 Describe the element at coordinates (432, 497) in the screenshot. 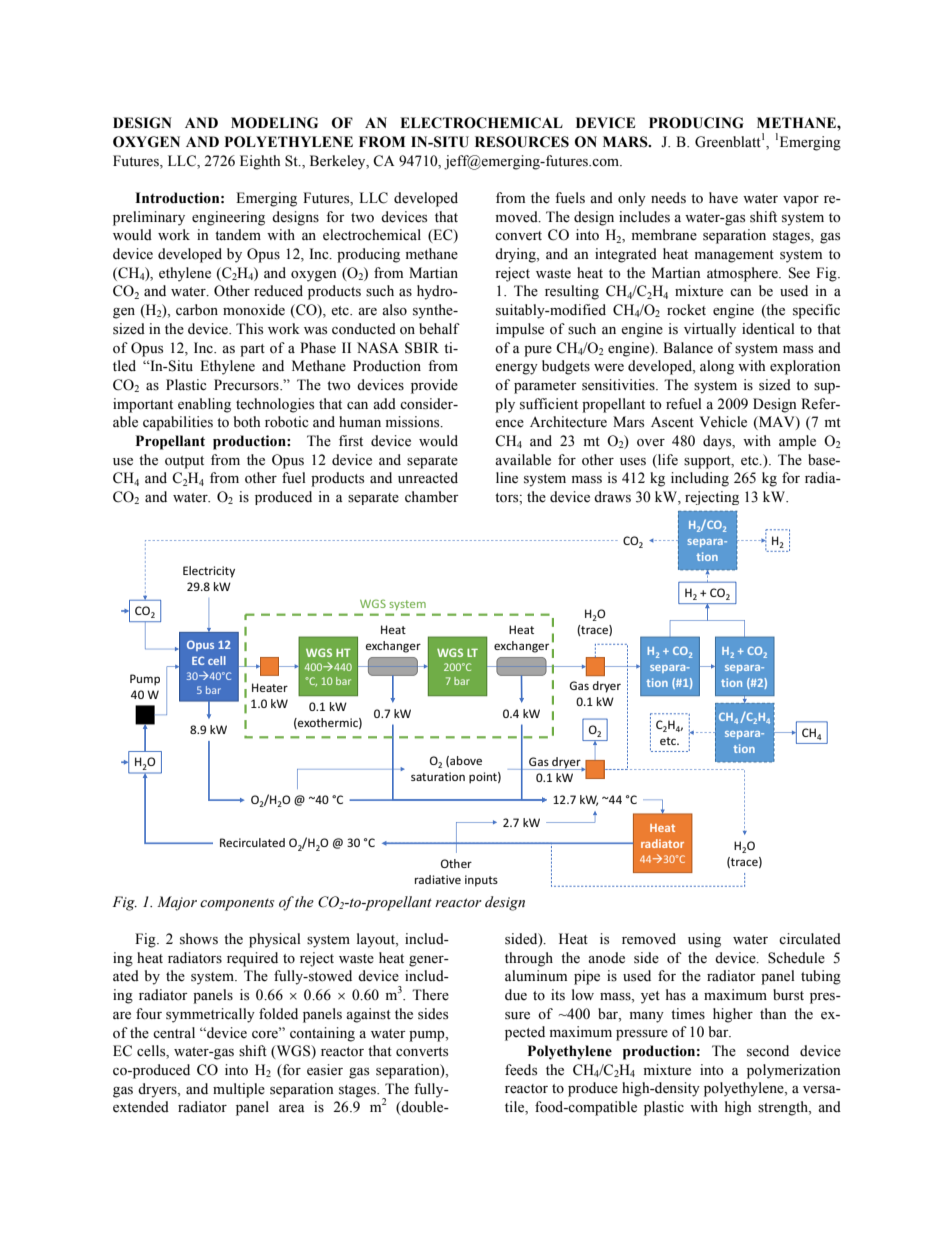

I see `chamber` at that location.
